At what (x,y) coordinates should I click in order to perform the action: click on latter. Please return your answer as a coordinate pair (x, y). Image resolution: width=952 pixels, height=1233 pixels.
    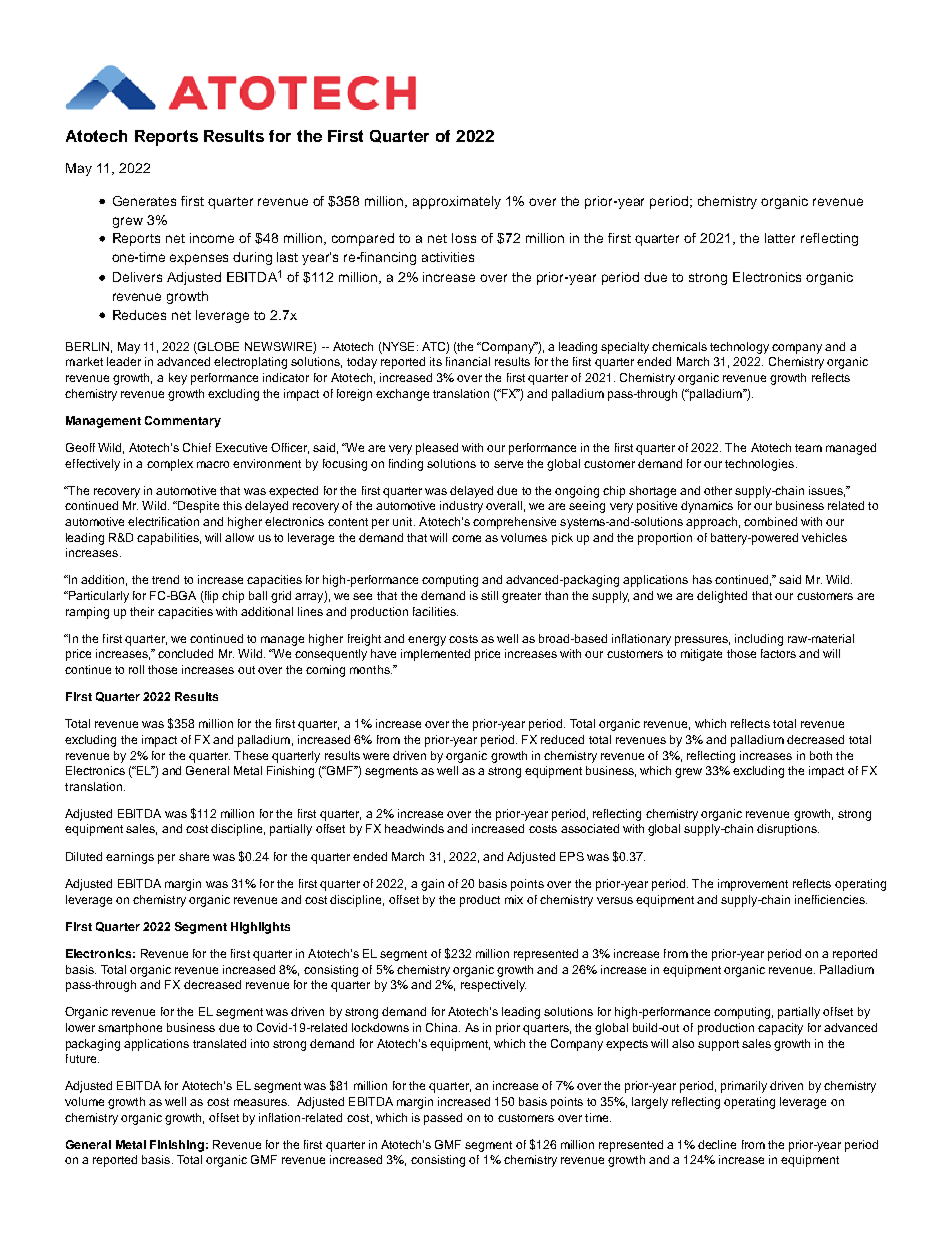
    Looking at the image, I should click on (780, 238).
